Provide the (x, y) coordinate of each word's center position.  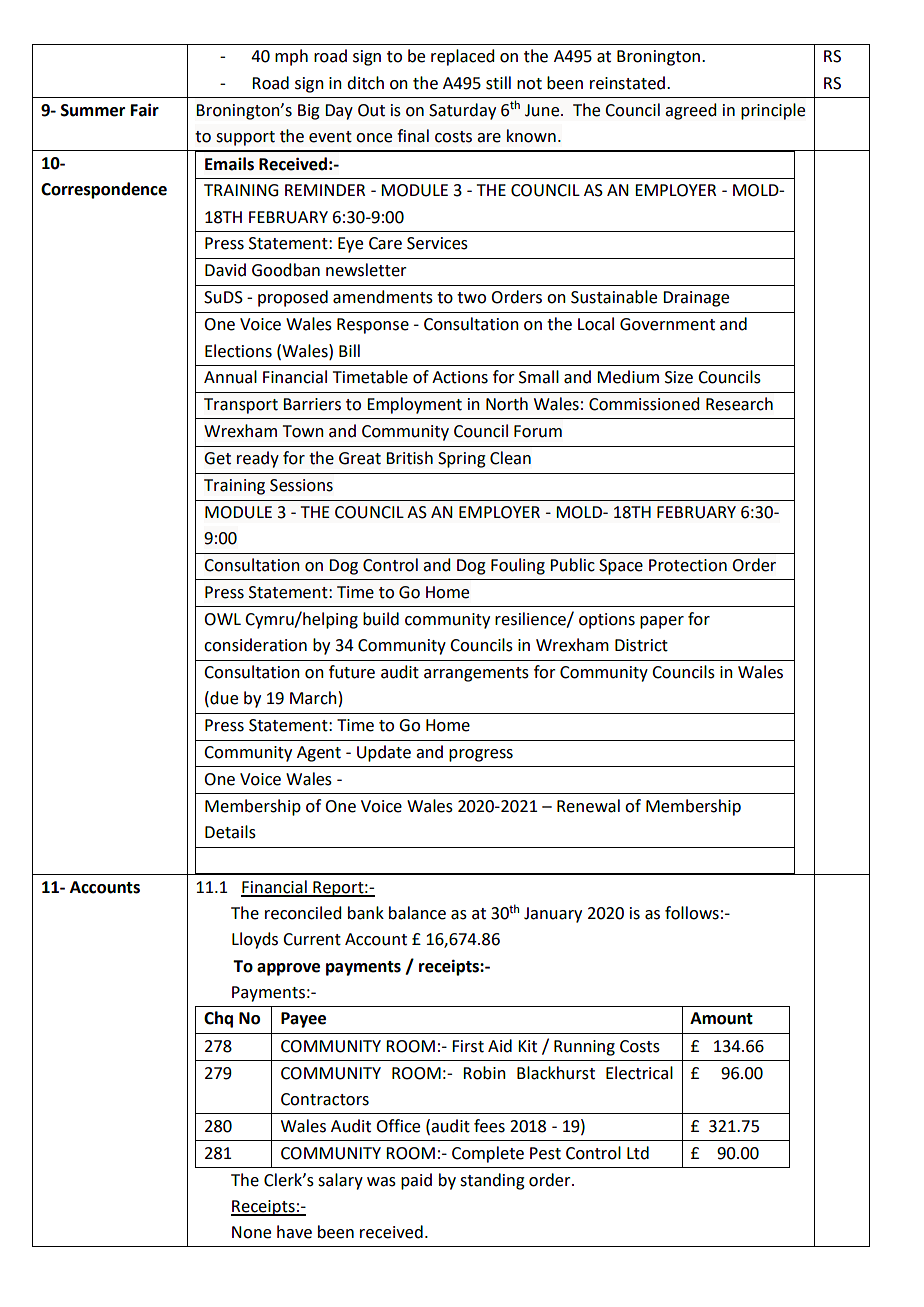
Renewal (588, 806)
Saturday (462, 111)
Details (230, 832)
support (245, 138)
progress (481, 755)
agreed (691, 111)
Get (217, 458)
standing (492, 1181)
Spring (462, 460)
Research (739, 404)
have (294, 1232)
